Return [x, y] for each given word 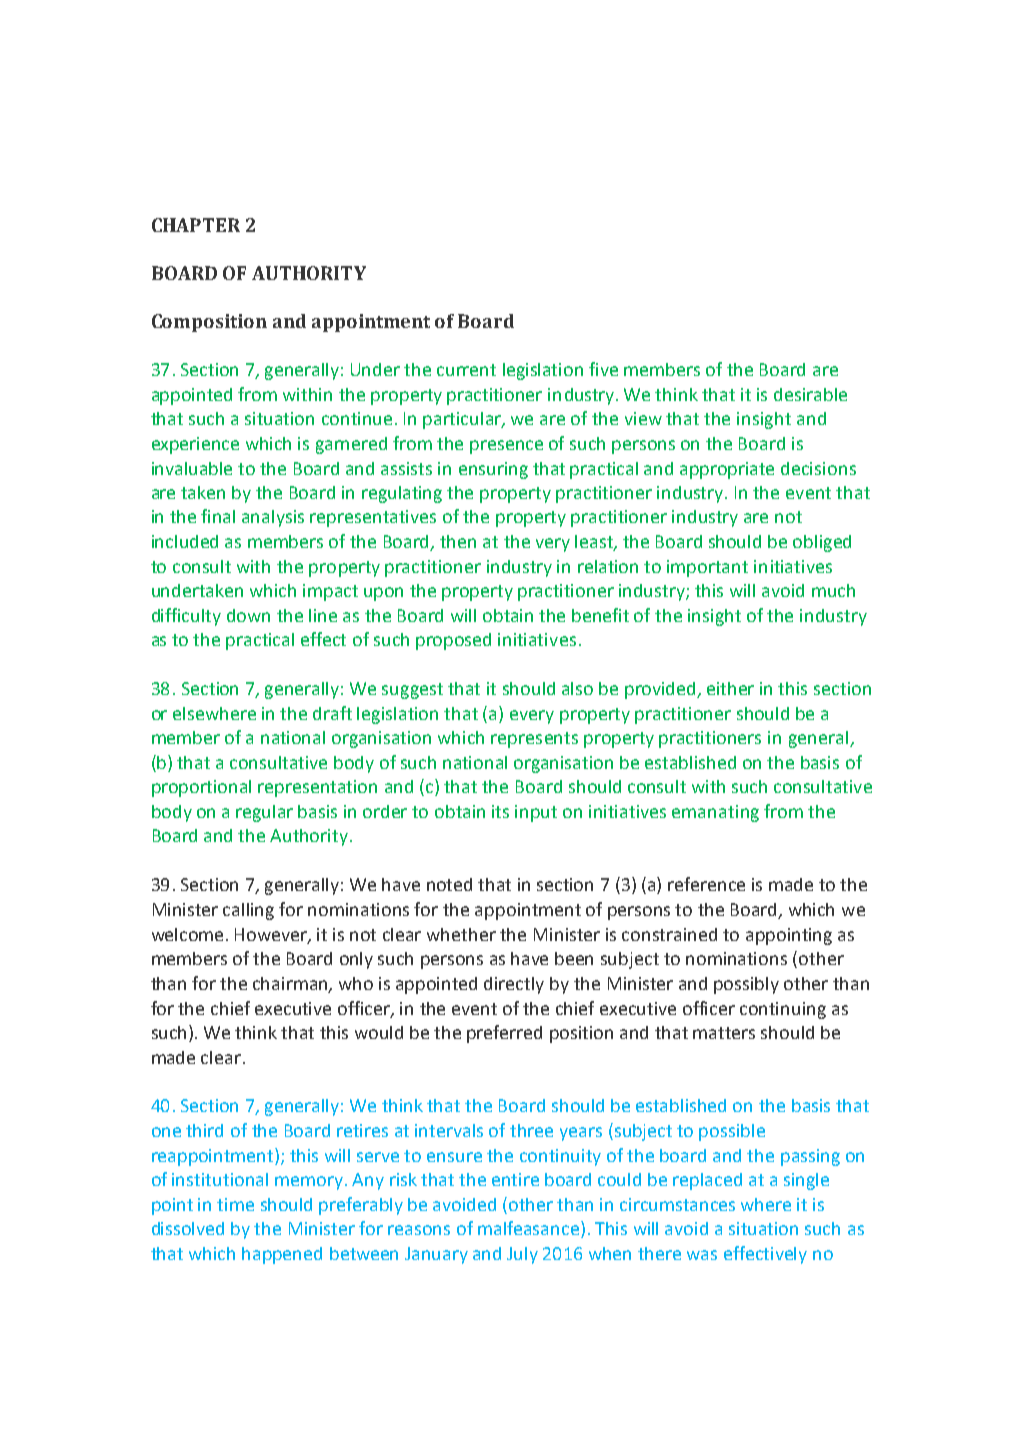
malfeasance [530, 1229]
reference [706, 884]
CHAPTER [196, 225]
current [466, 370]
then [458, 541]
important [707, 568]
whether [461, 934]
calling [248, 911]
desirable [810, 394]
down [248, 615]
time [235, 1204]
